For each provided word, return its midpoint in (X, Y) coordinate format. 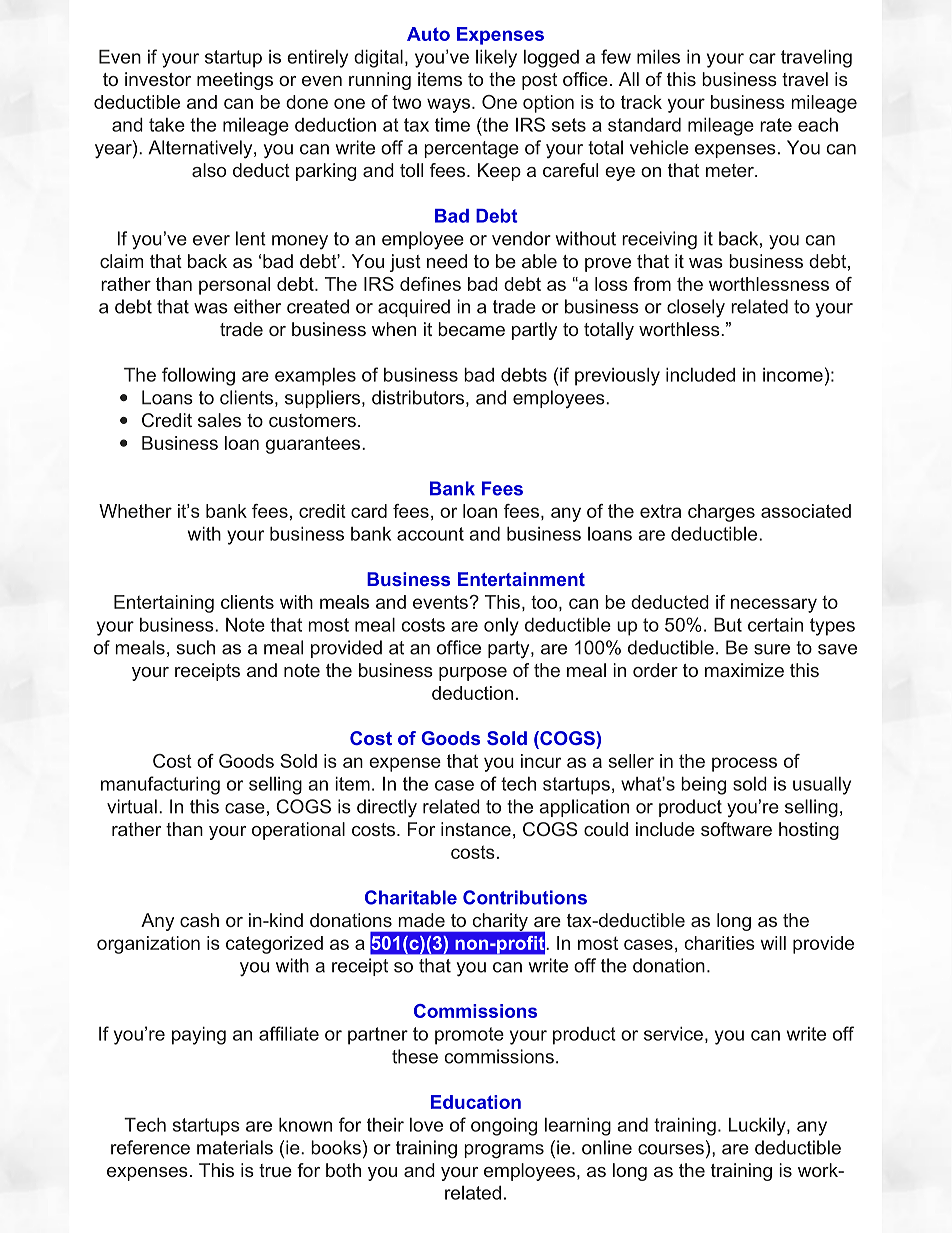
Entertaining (164, 604)
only (501, 627)
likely (496, 59)
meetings (235, 81)
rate (776, 125)
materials (235, 1147)
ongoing (504, 1127)
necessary (774, 605)
